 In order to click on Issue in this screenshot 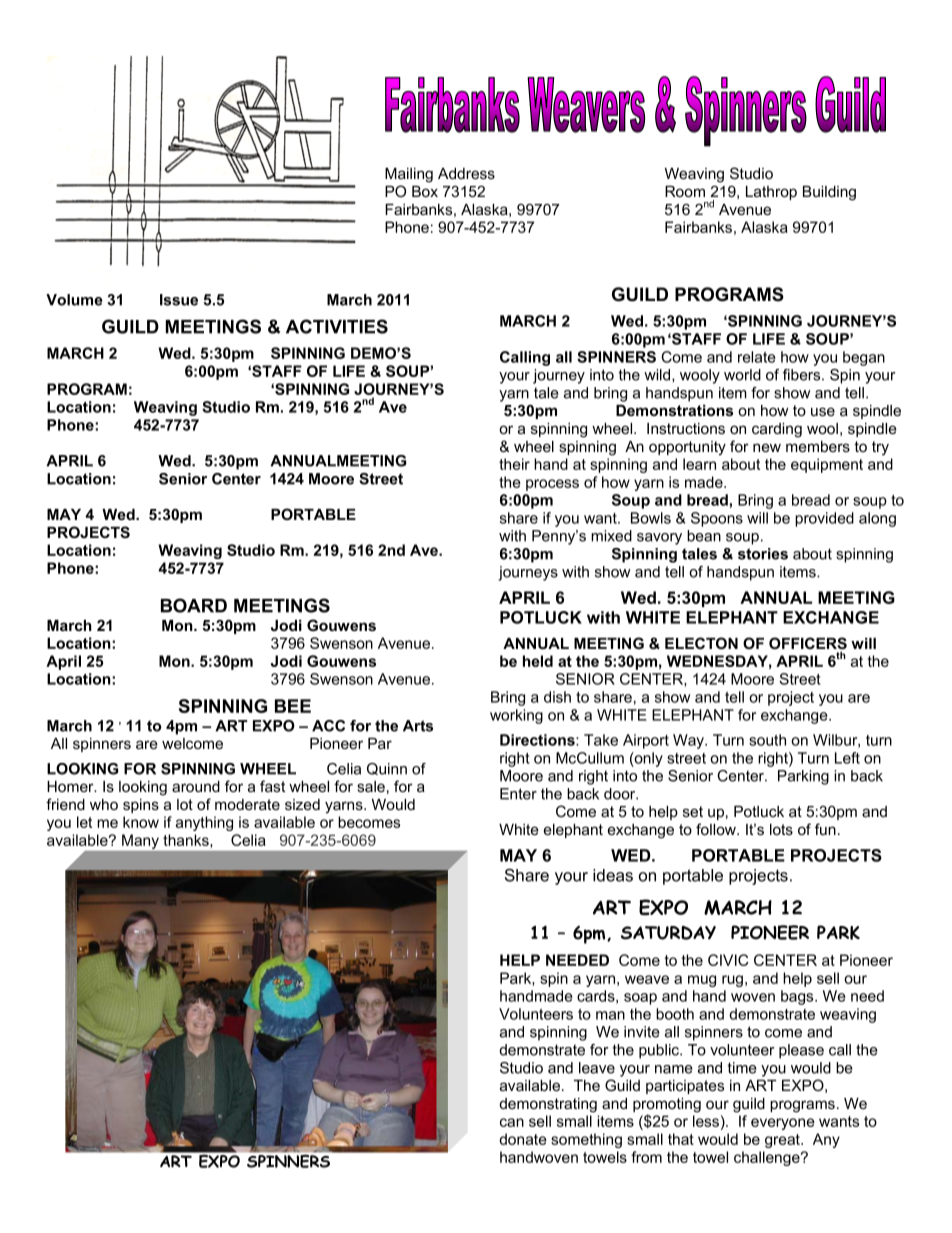, I will do `click(179, 300)`.
